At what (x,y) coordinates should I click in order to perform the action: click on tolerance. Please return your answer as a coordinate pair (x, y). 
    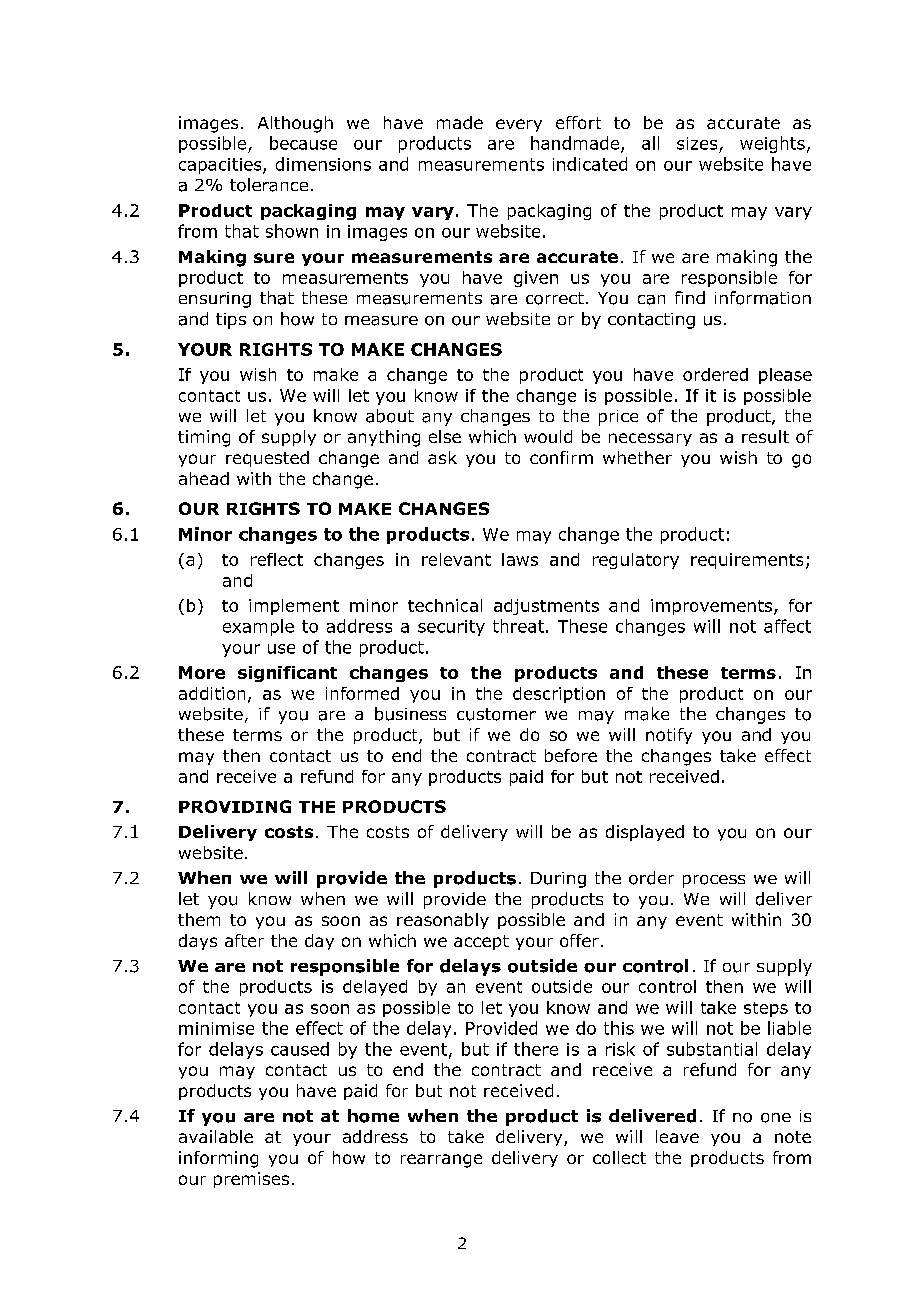
    Looking at the image, I should click on (269, 185).
